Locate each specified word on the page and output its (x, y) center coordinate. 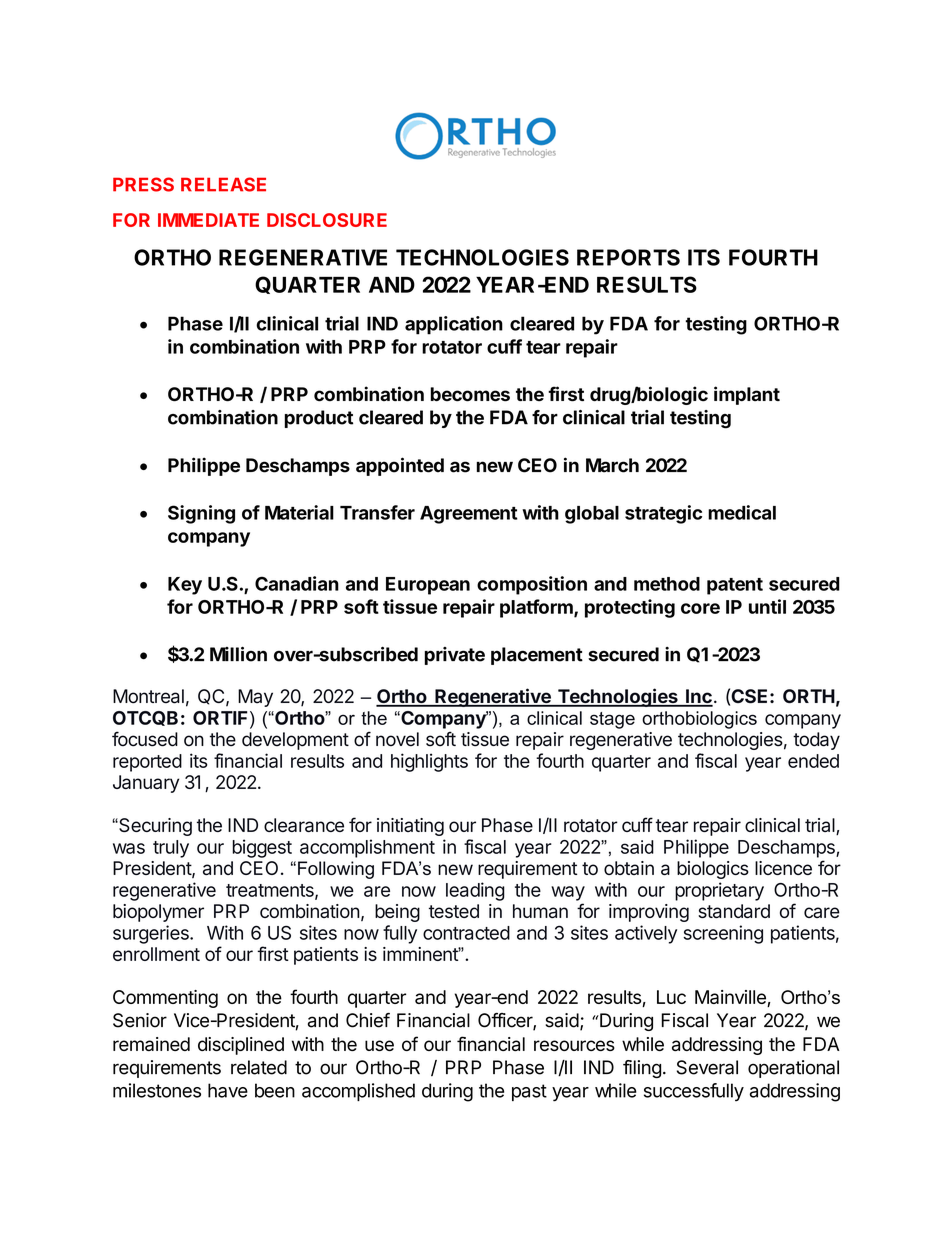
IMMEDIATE (208, 220)
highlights (429, 762)
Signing (201, 514)
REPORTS (628, 257)
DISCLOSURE (327, 220)
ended (813, 761)
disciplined (241, 1046)
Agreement (469, 515)
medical (742, 512)
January (146, 784)
